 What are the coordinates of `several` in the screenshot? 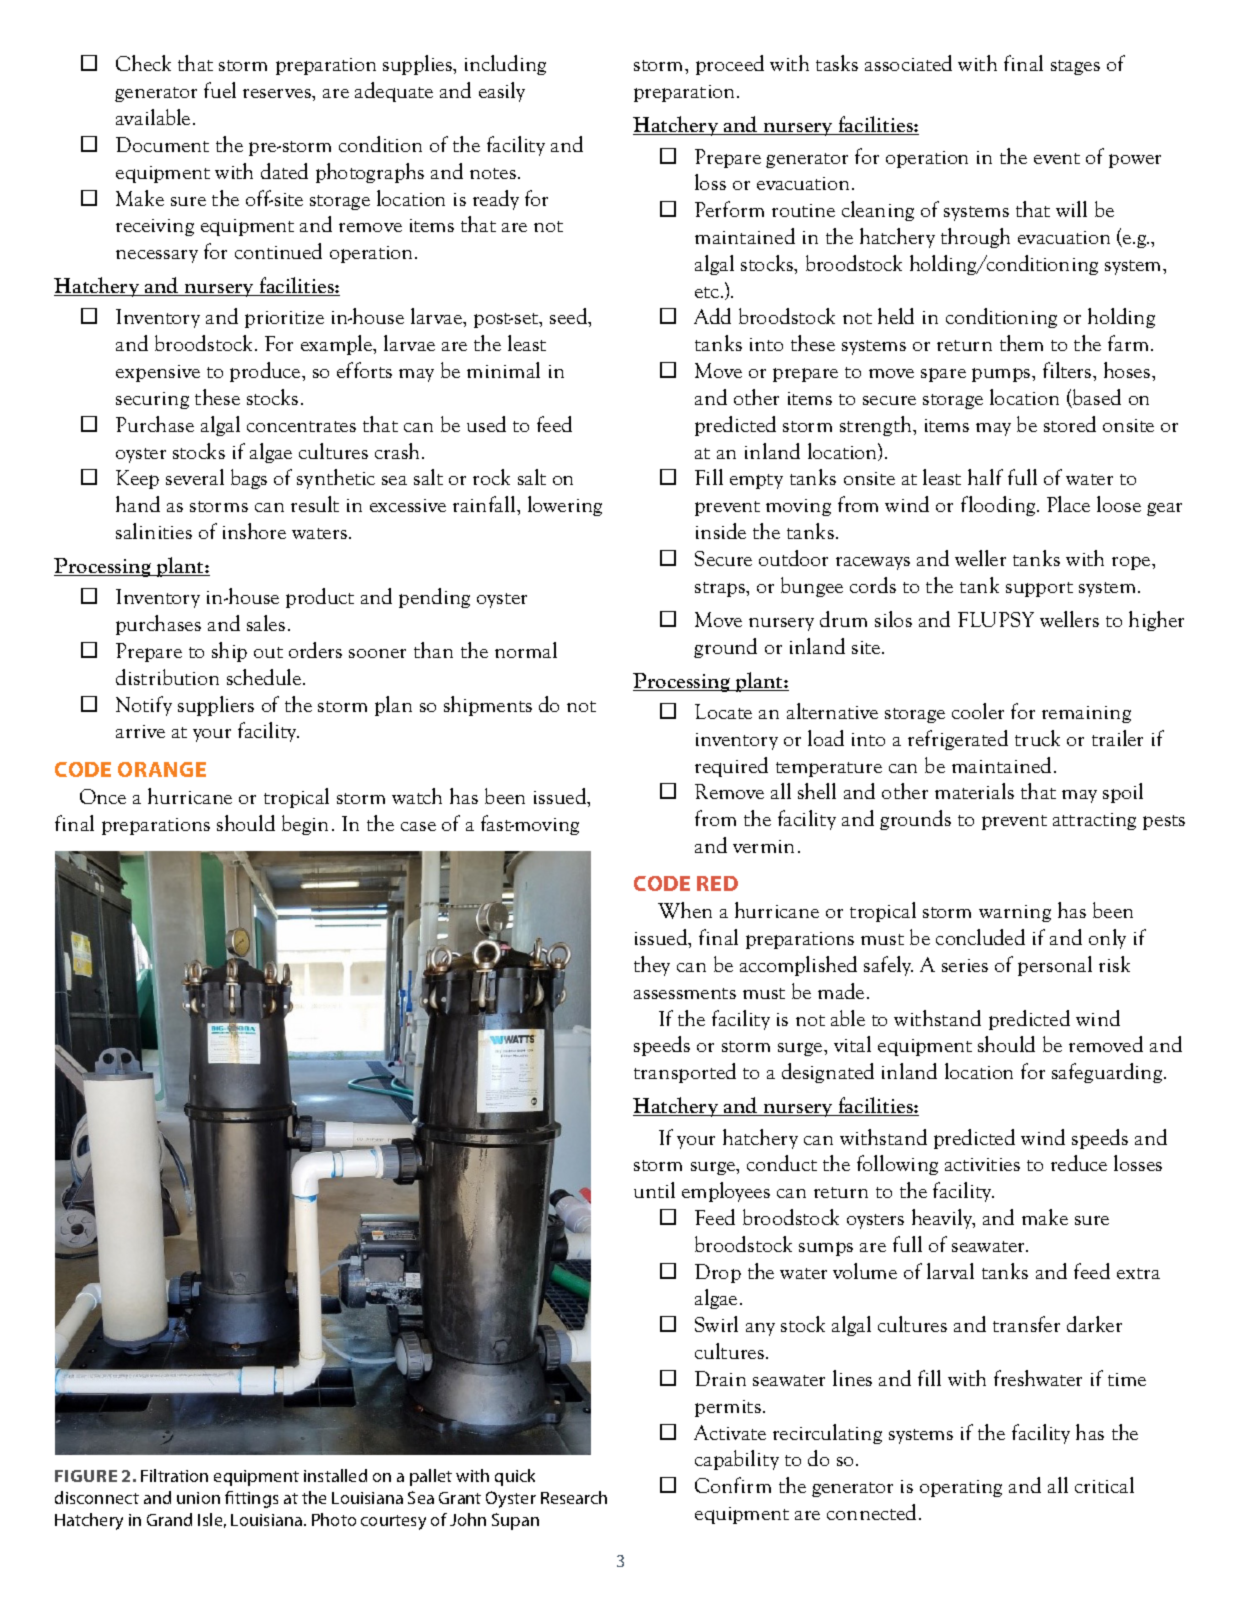 It's located at (195, 477).
